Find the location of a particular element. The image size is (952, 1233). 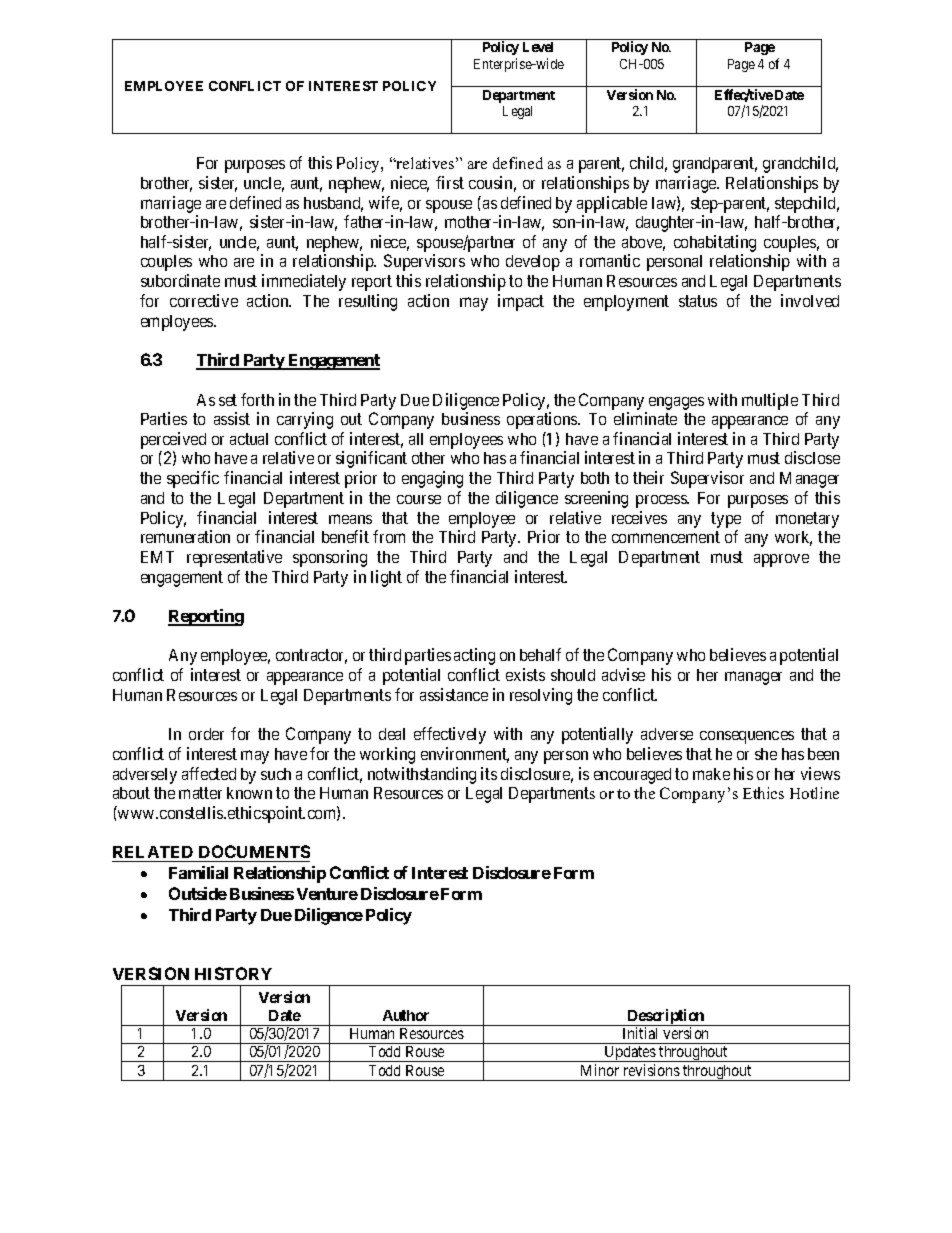

HISTORY is located at coordinates (233, 973).
